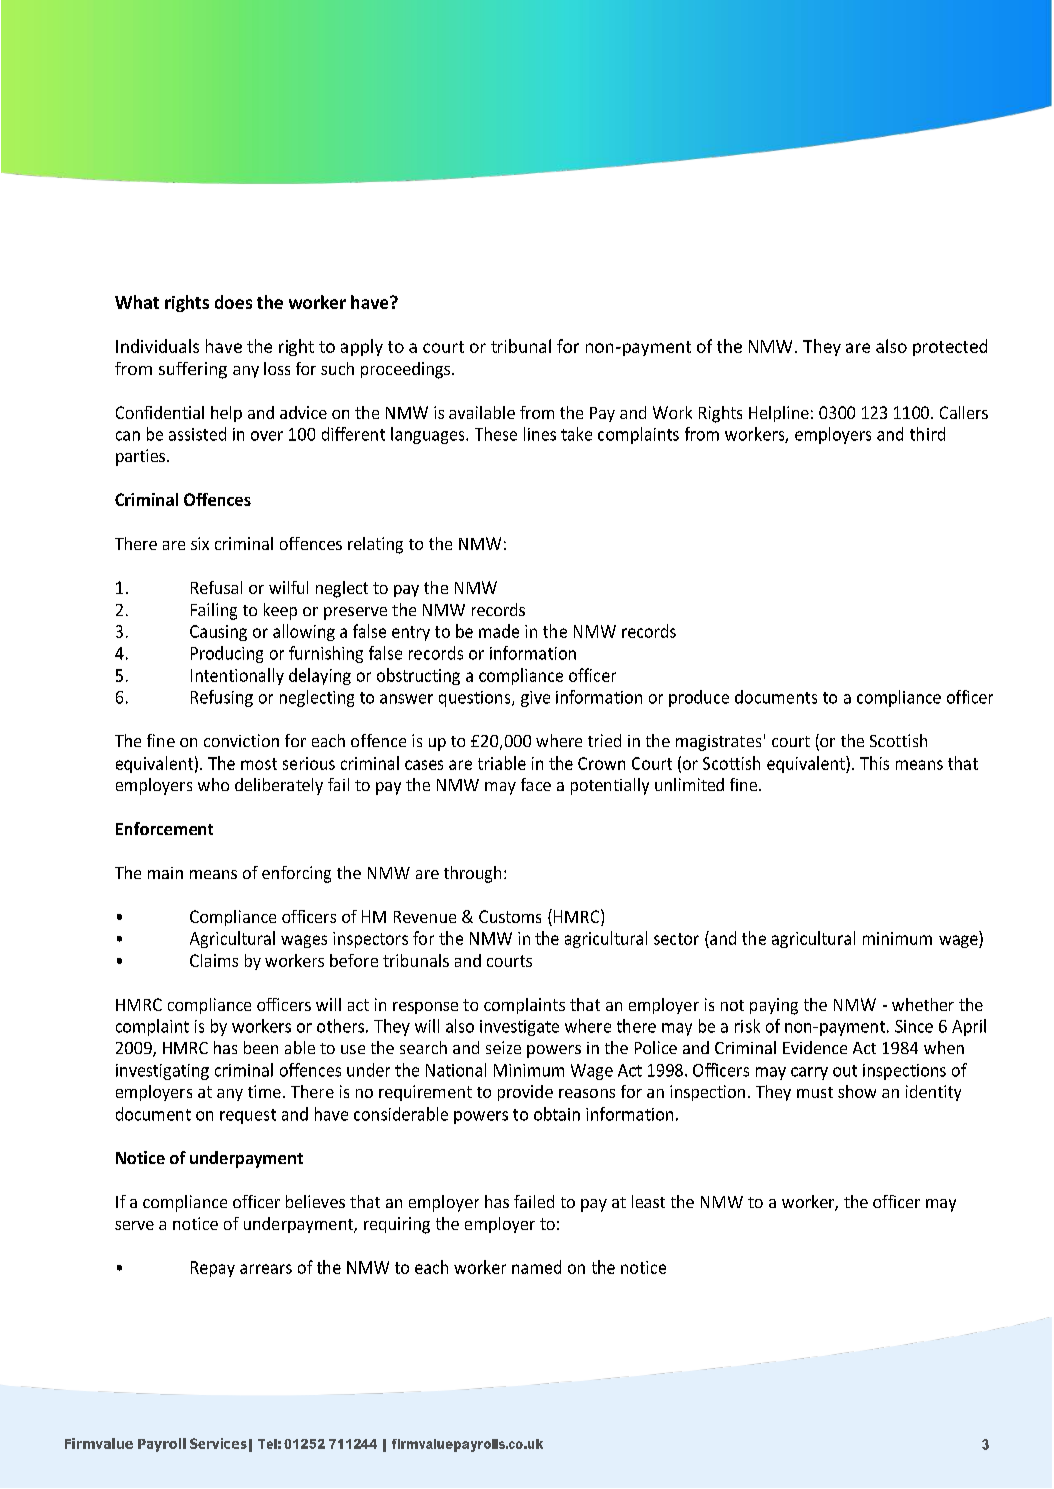 The width and height of the screenshot is (1054, 1489). What do you see at coordinates (540, 434) in the screenshot?
I see `lines` at bounding box center [540, 434].
